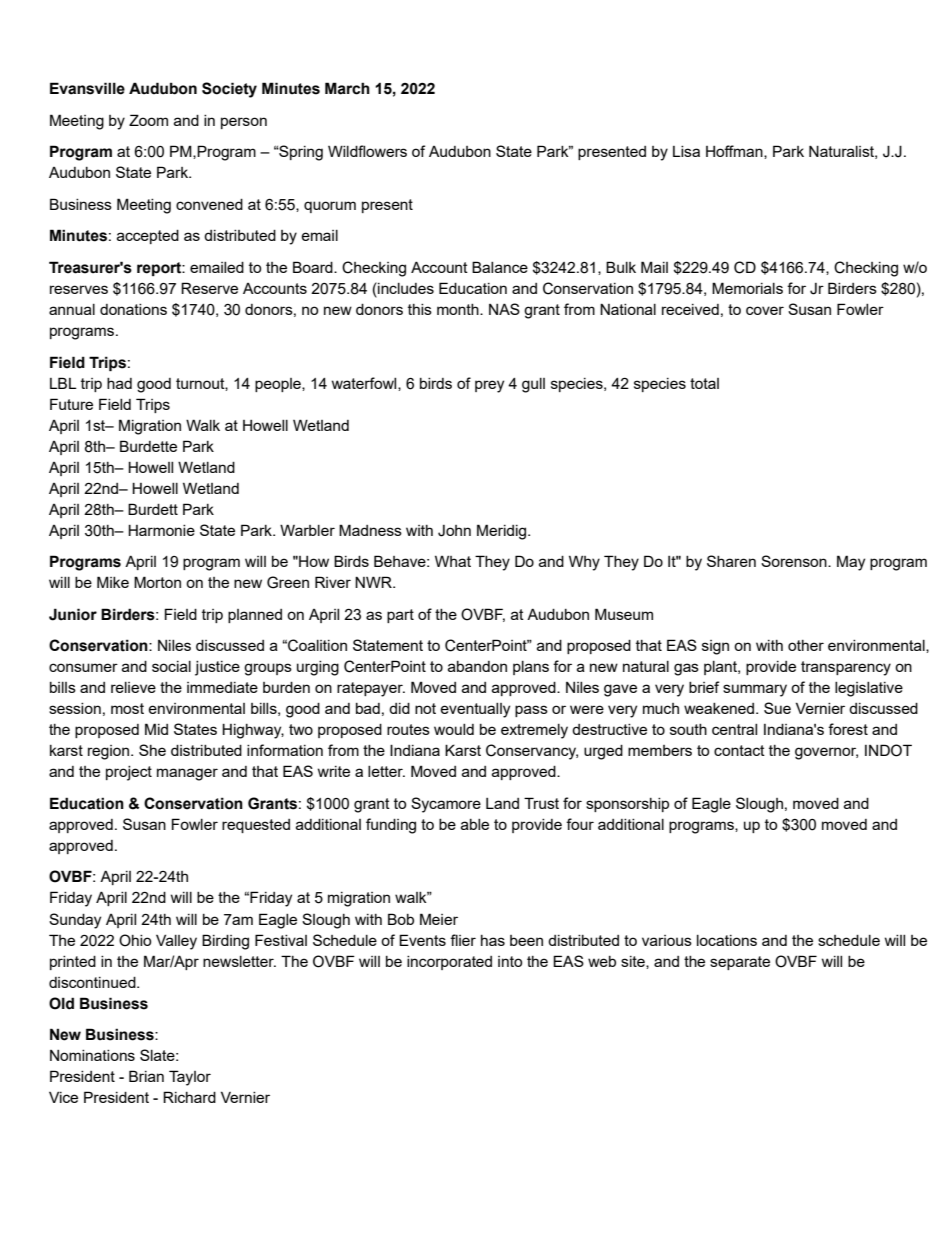 The image size is (952, 1233). What do you see at coordinates (152, 750) in the page?
I see `She` at bounding box center [152, 750].
